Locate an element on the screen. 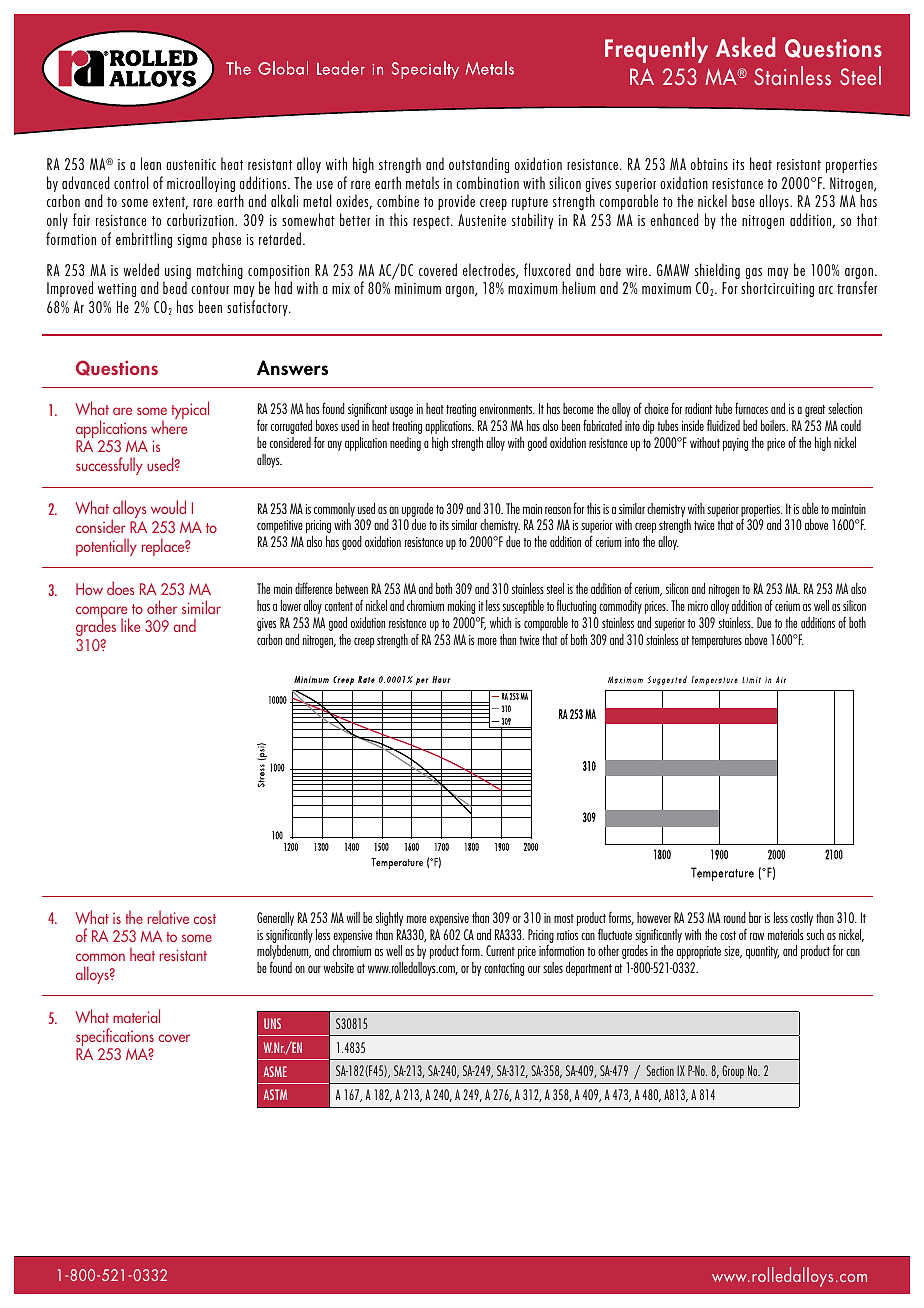  specifications is located at coordinates (115, 1038).
